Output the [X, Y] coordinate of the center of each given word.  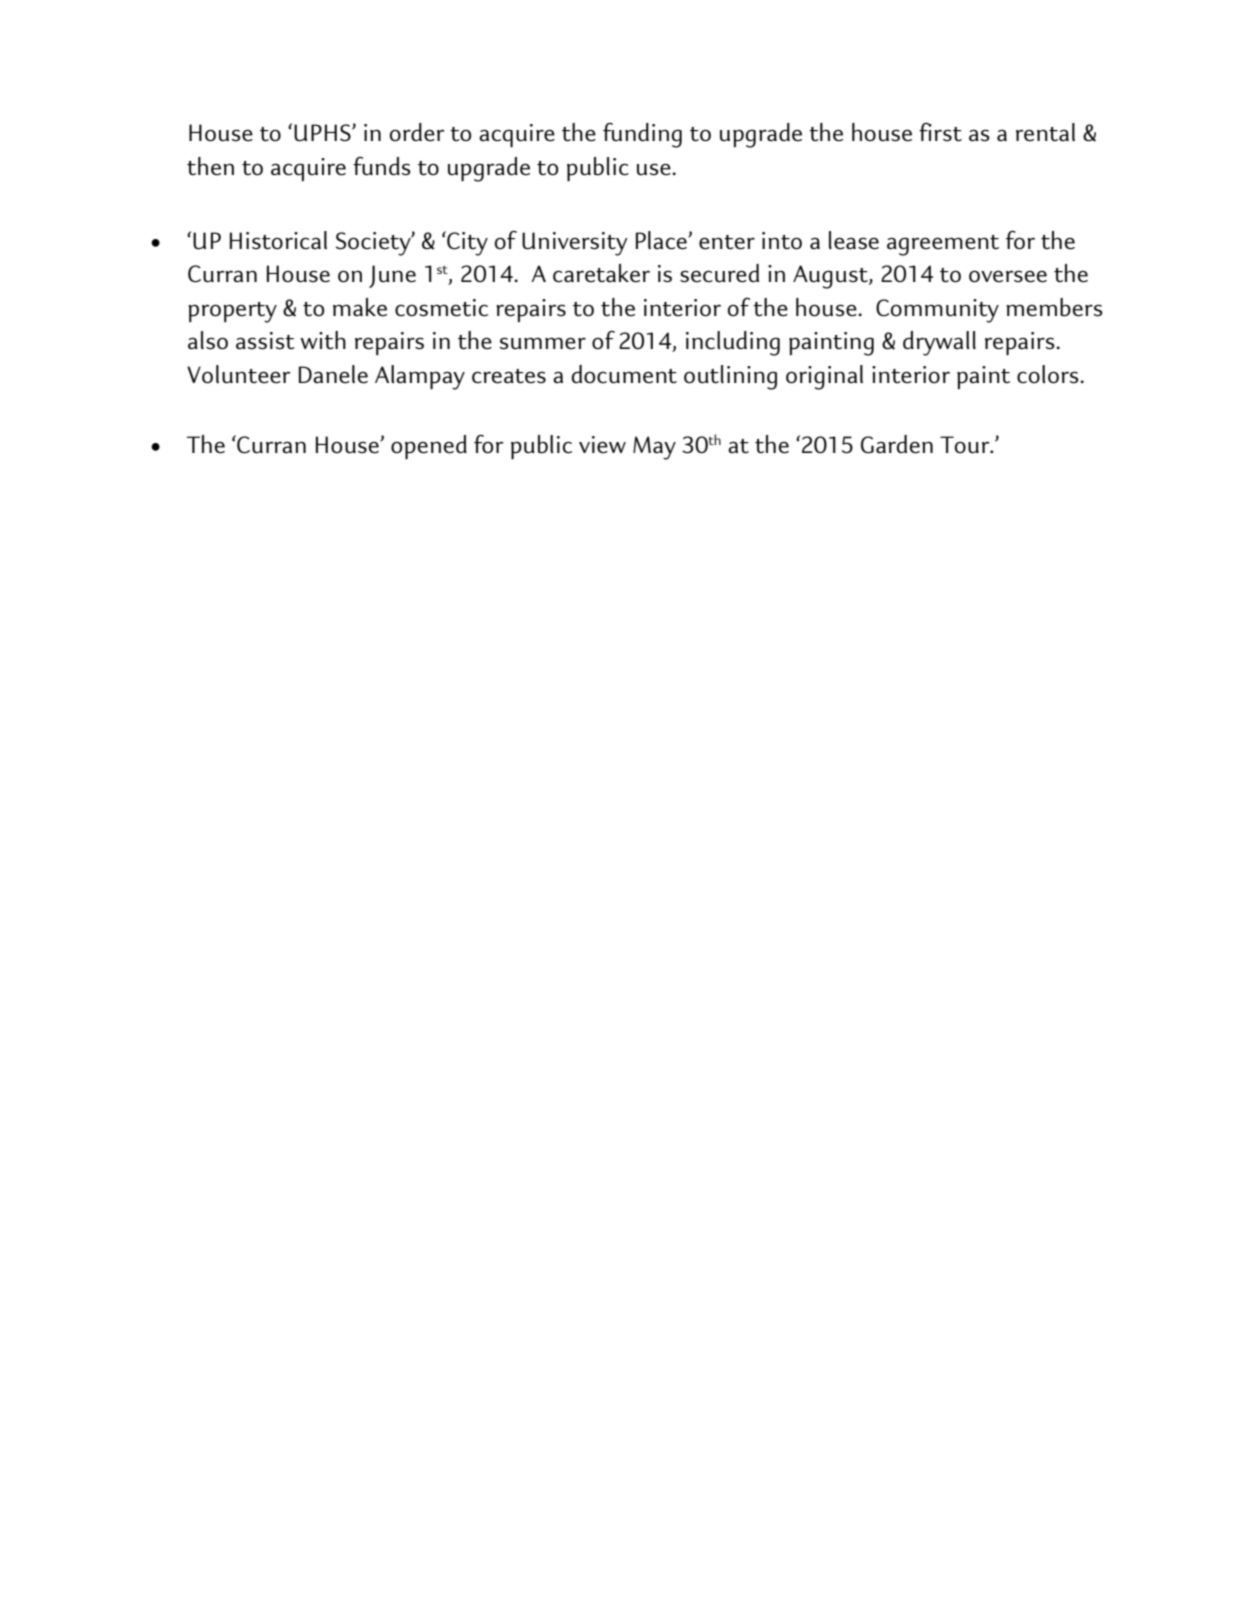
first [940, 132]
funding [642, 135]
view [602, 445]
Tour [966, 445]
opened [429, 447]
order [417, 132]
